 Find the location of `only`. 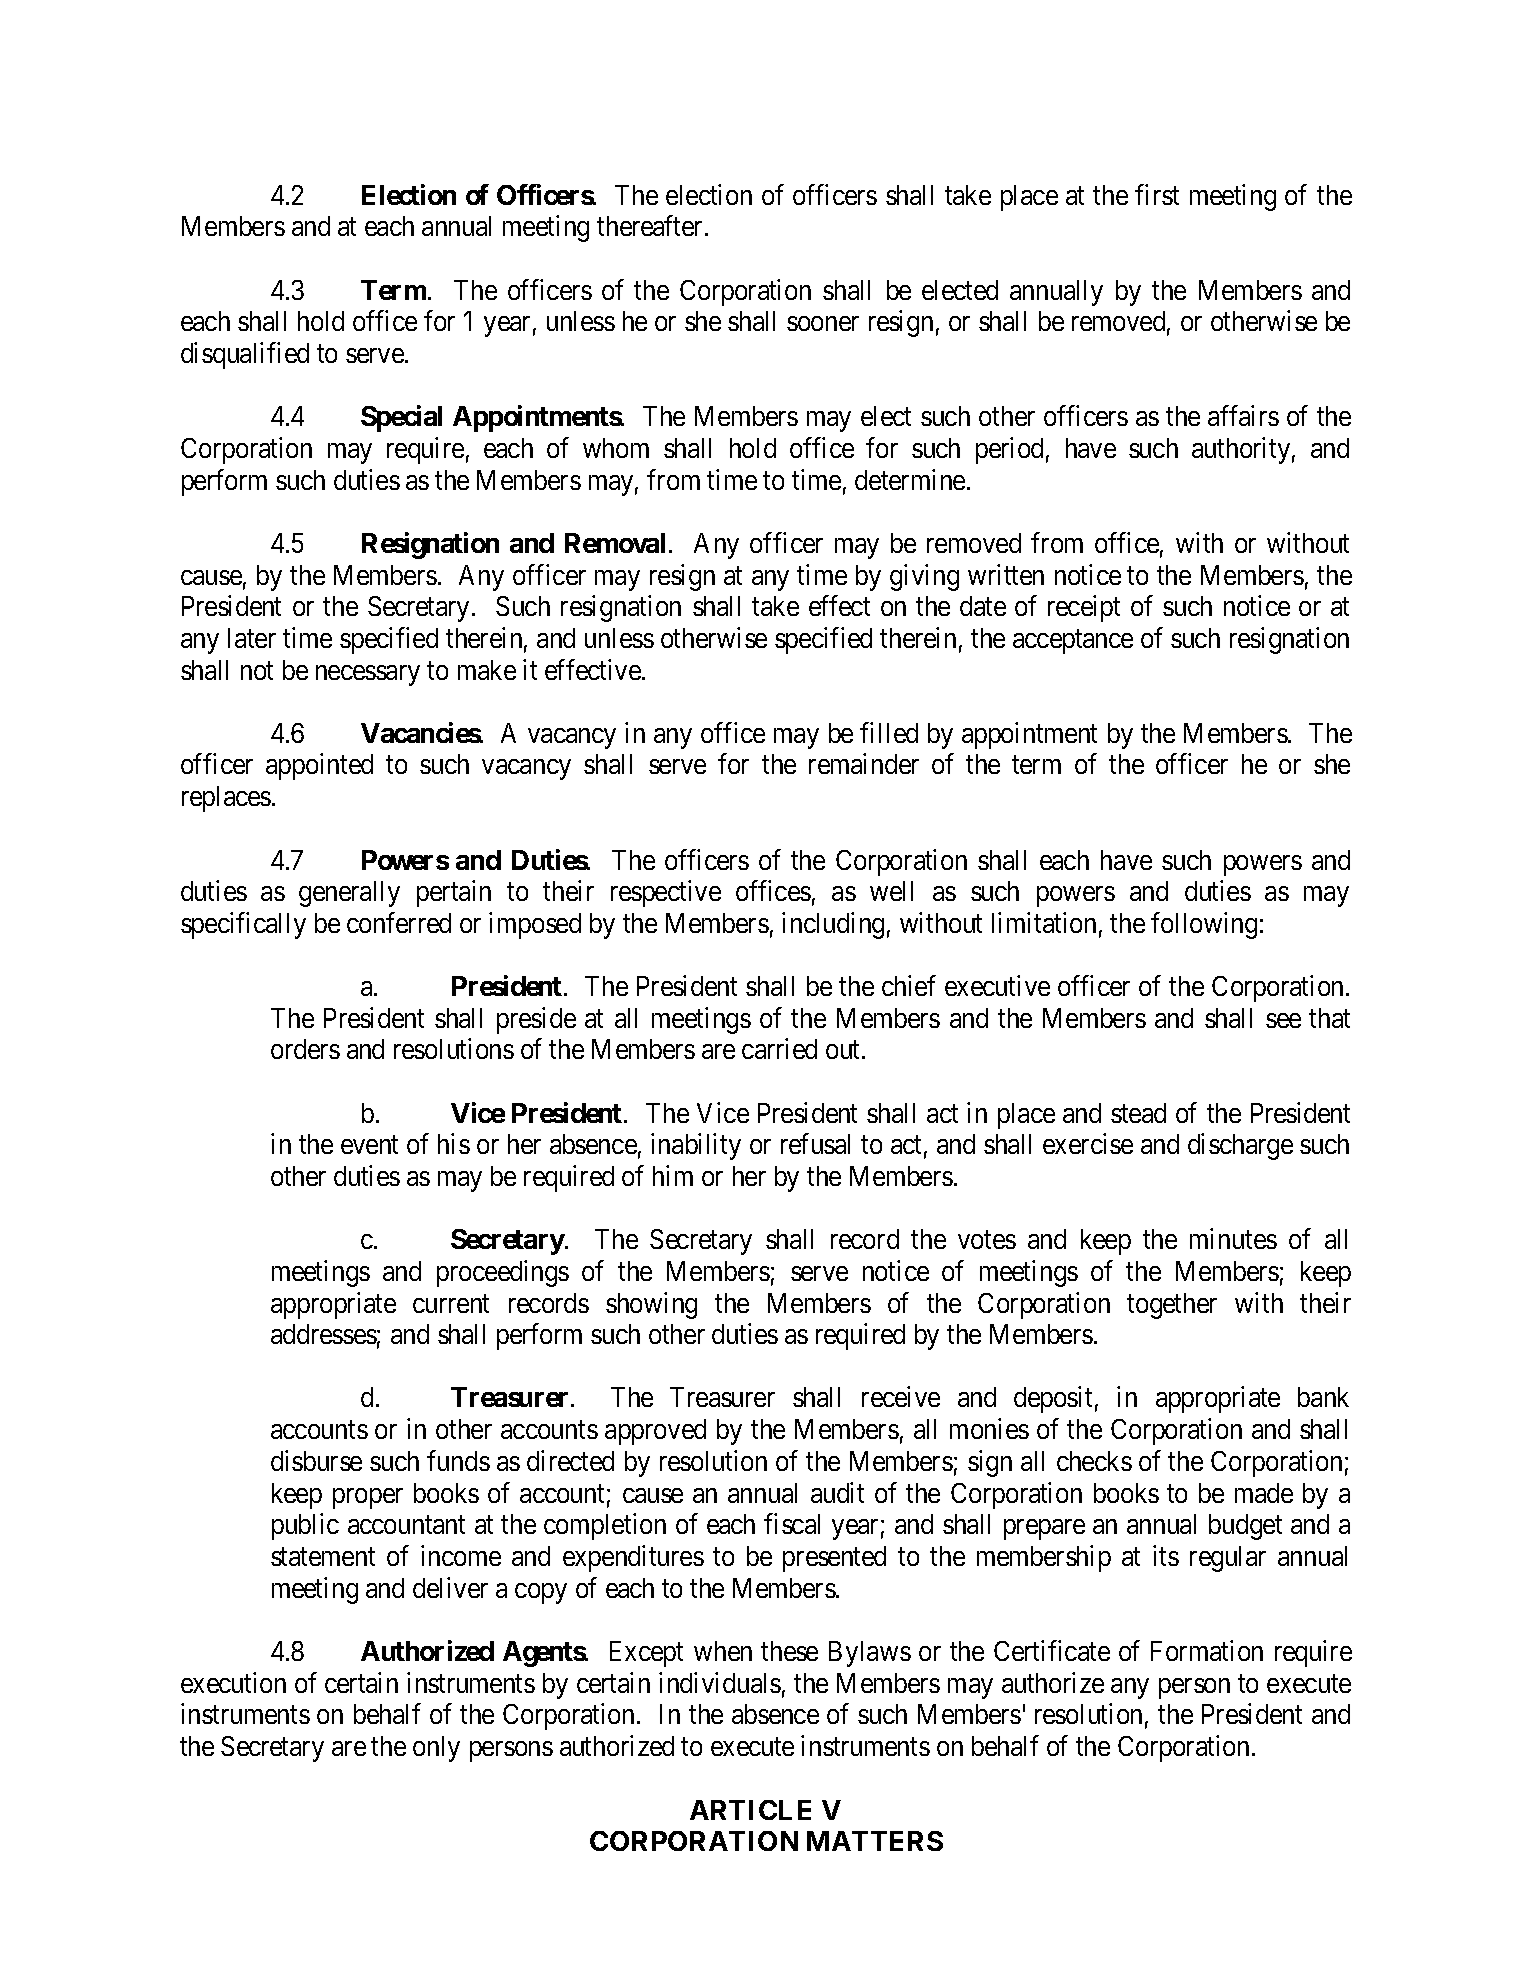

only is located at coordinates (436, 1749).
